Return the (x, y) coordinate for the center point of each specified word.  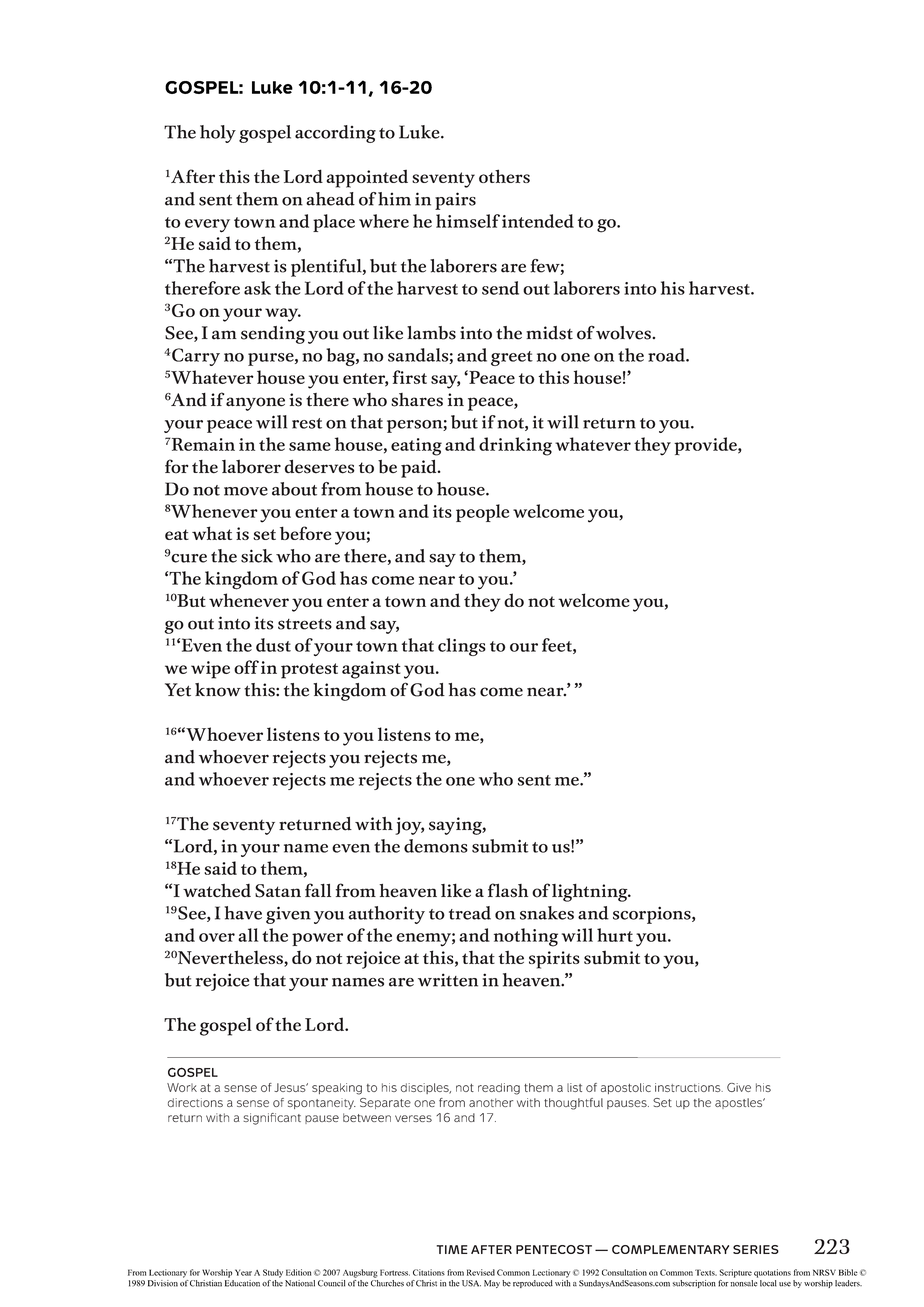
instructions (689, 1087)
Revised (481, 1272)
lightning (591, 893)
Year (243, 1272)
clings (462, 647)
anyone (255, 404)
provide (706, 446)
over (217, 937)
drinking (515, 446)
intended (538, 221)
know (218, 690)
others (504, 176)
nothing (526, 937)
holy (218, 134)
